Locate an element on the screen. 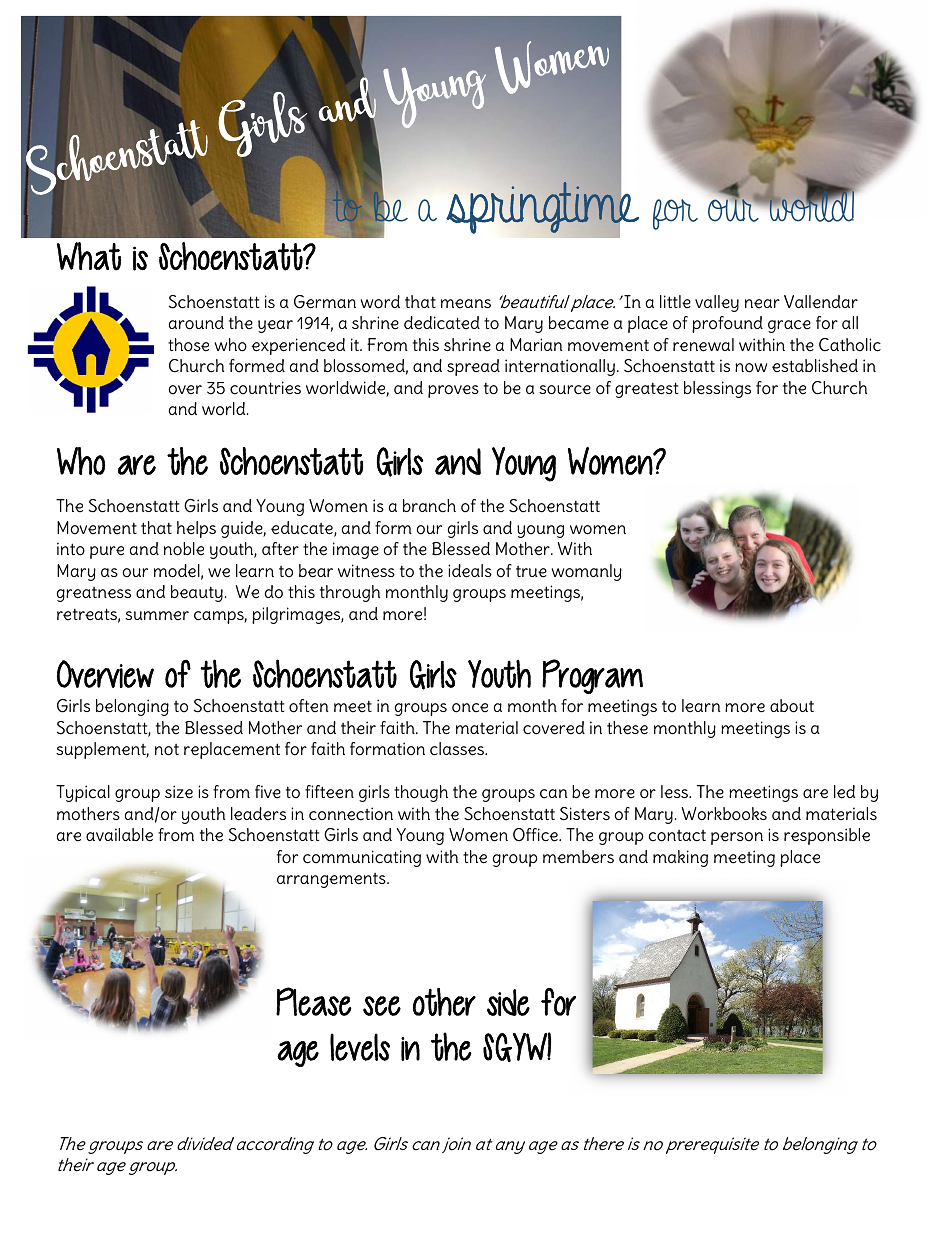 This screenshot has width=952, height=1233. What is located at coordinates (89, 256).
